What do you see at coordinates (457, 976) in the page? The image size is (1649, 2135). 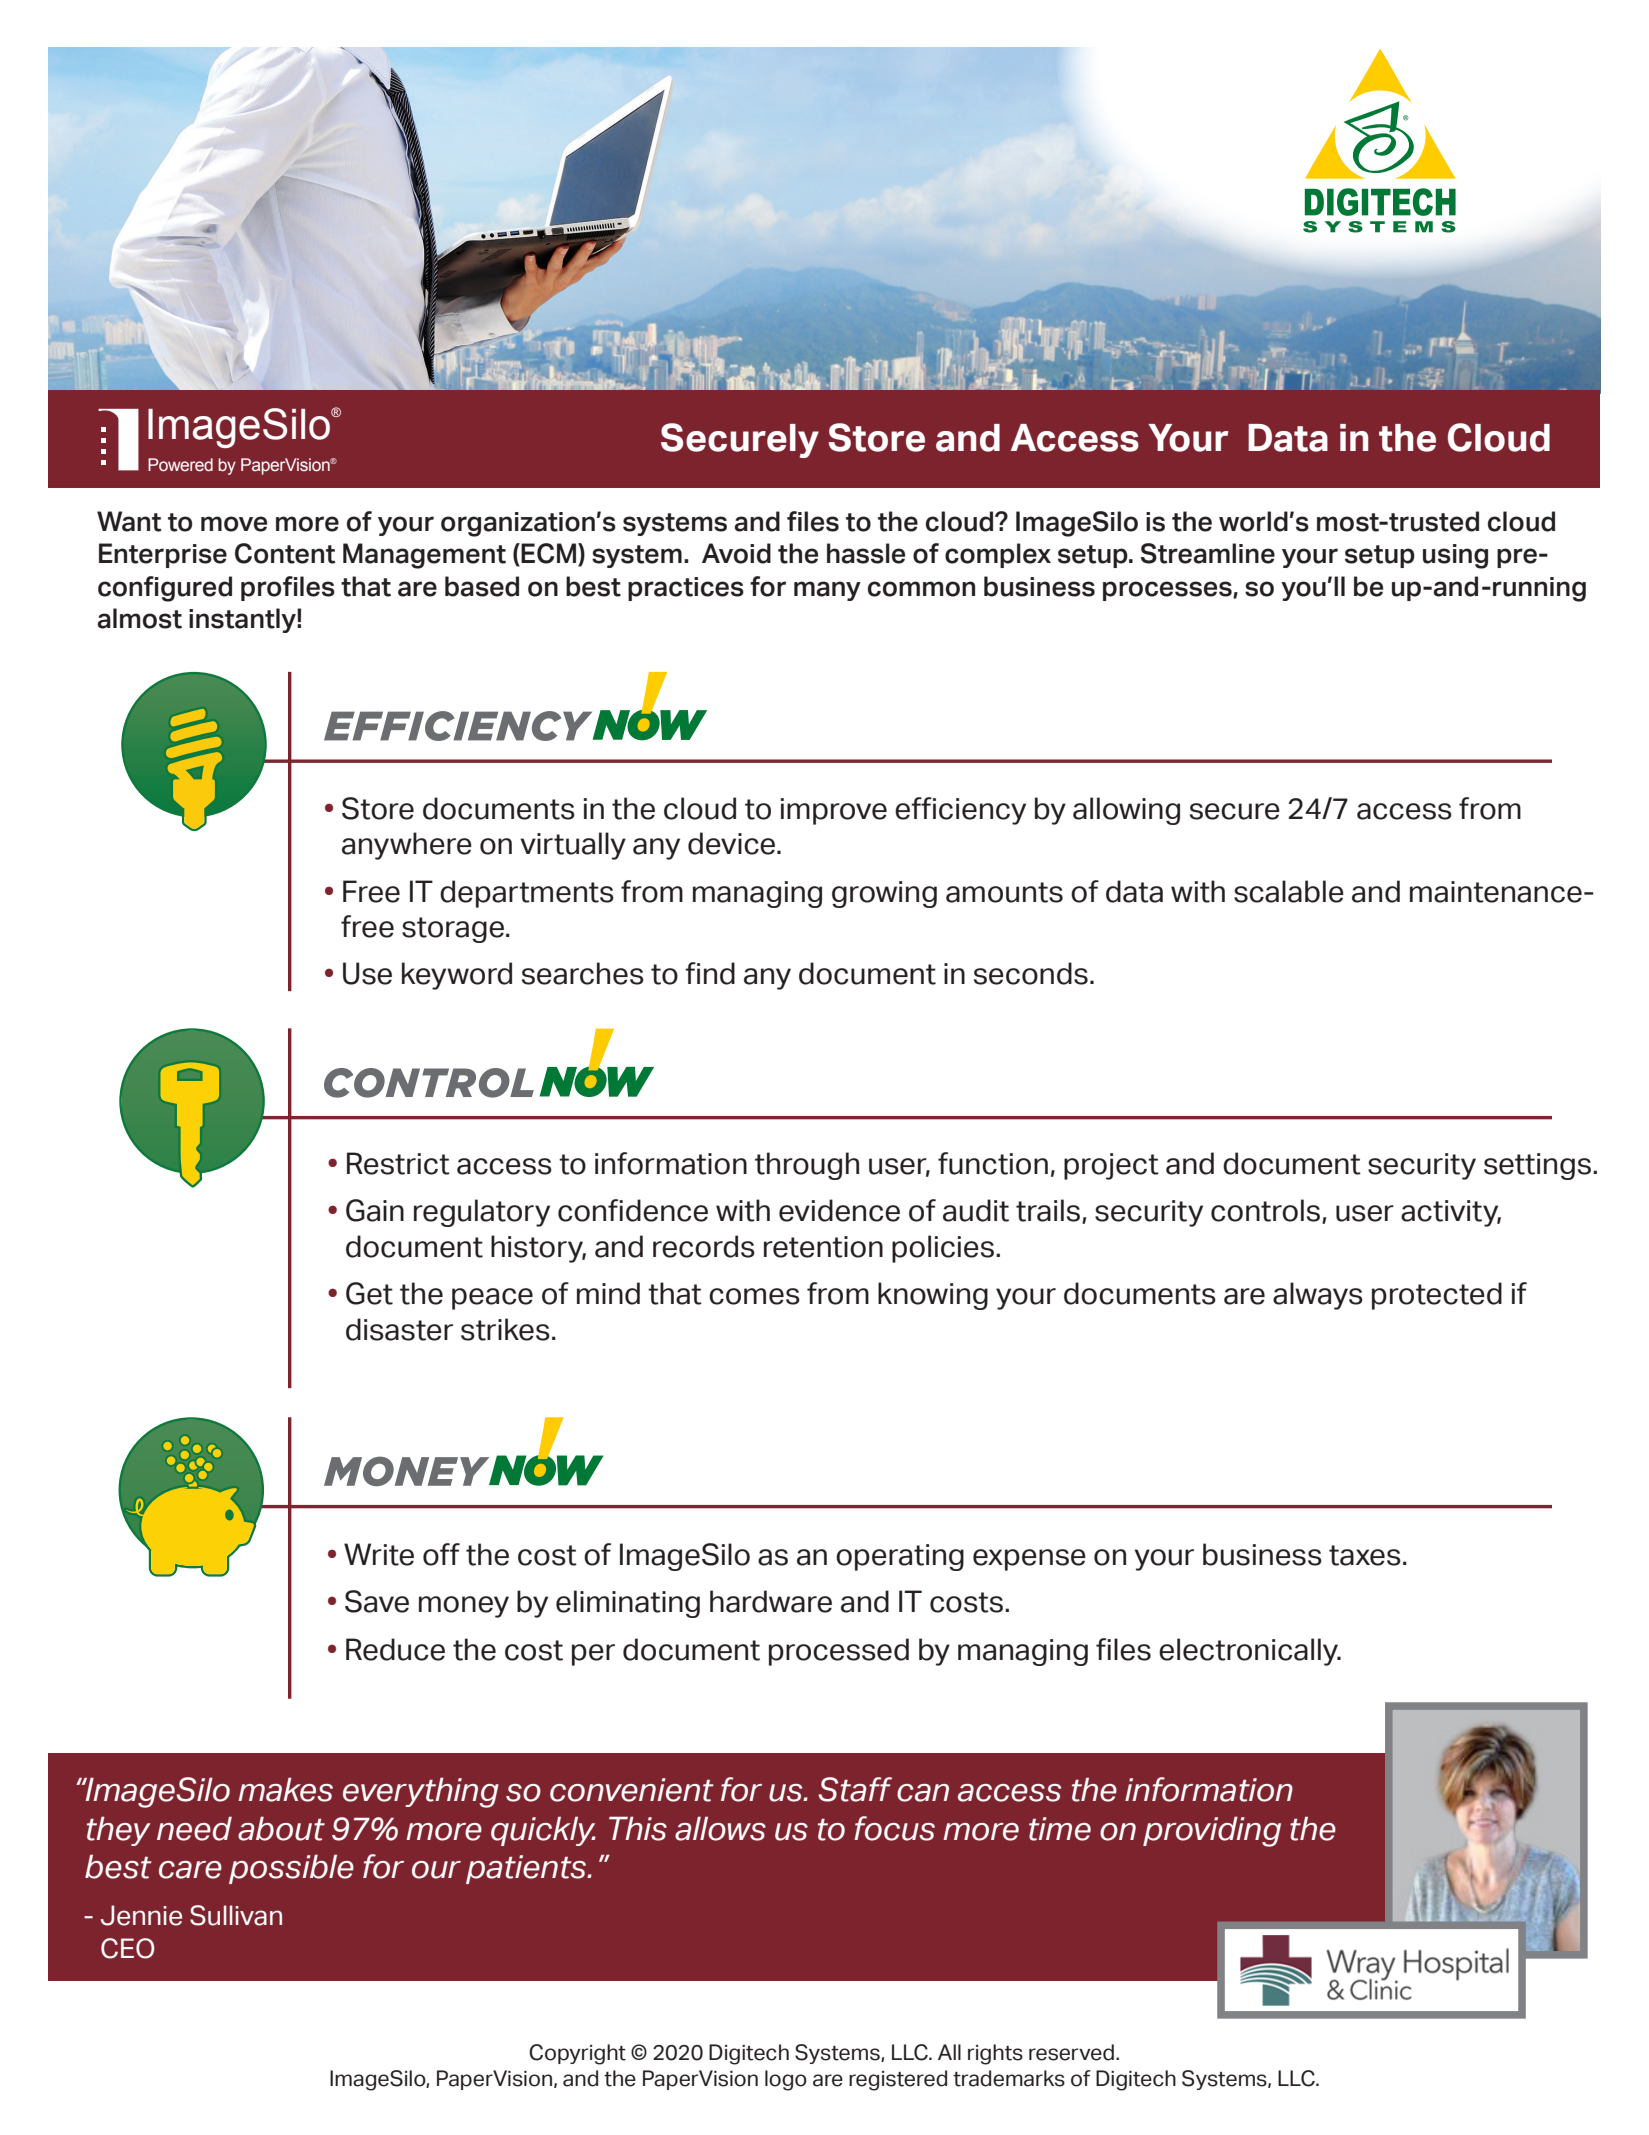 I see `keyword` at bounding box center [457, 976].
